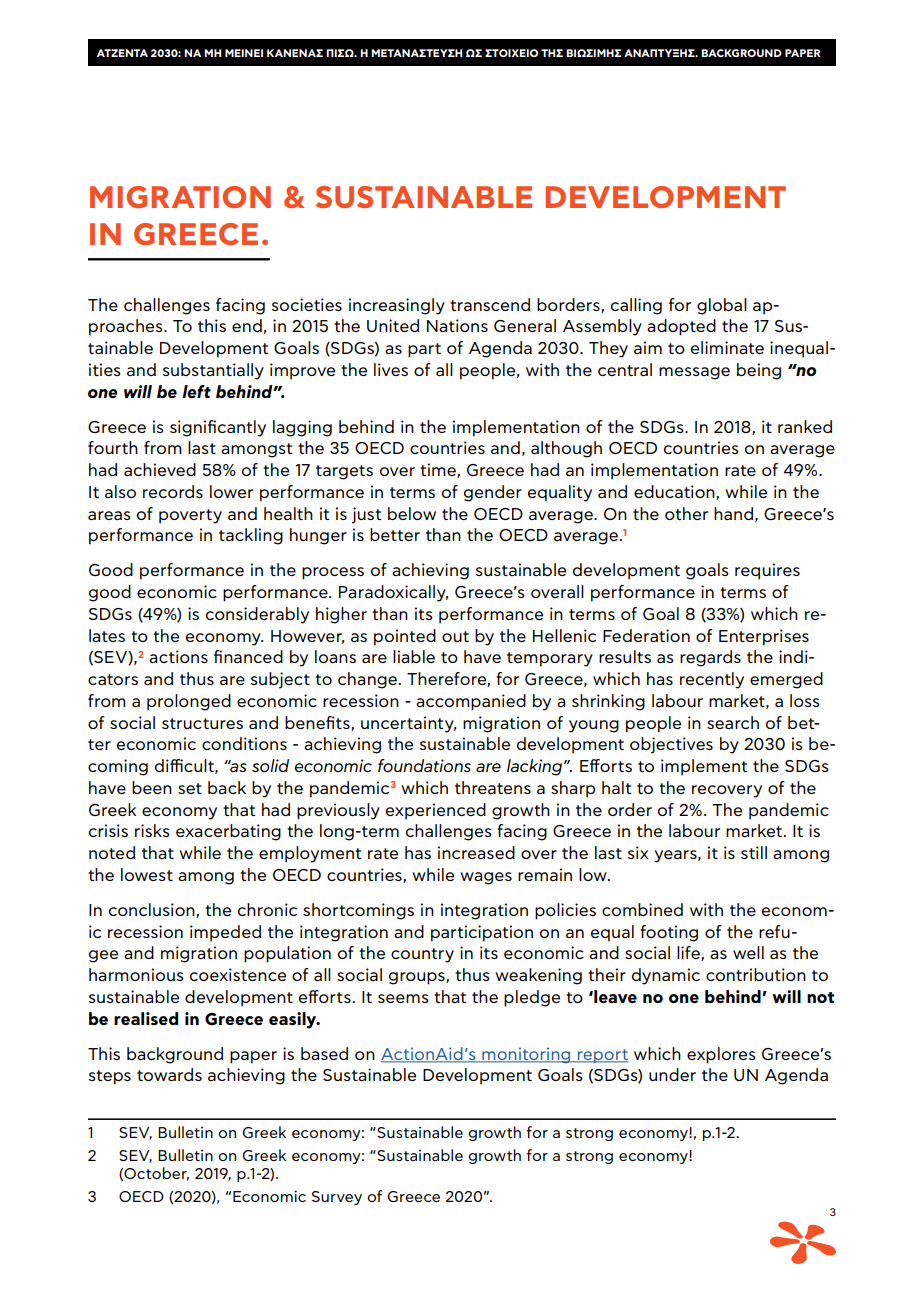 This page has height=1308, width=924. I want to click on under, so click(672, 1074).
